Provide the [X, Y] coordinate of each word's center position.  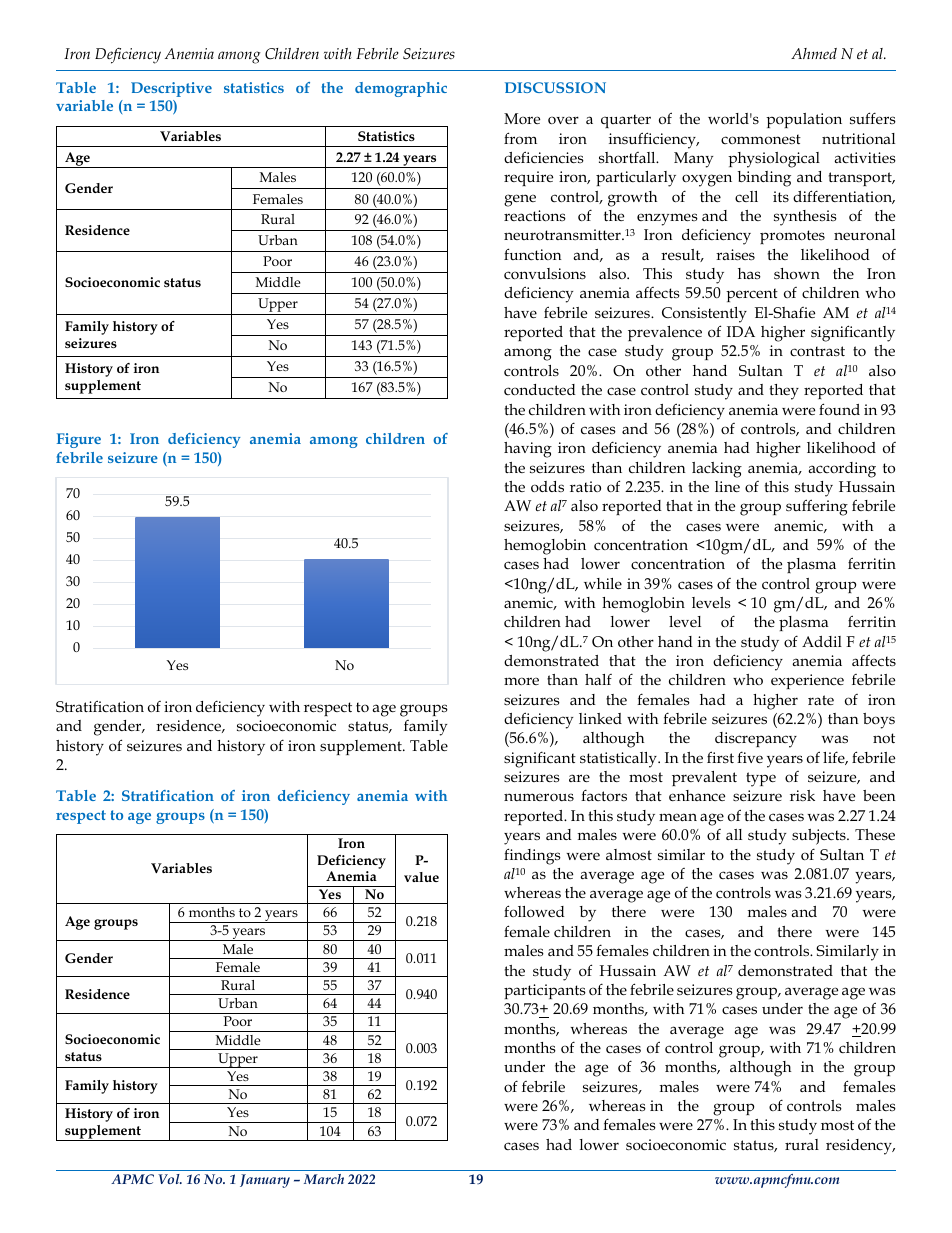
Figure [79, 440]
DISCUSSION [555, 87]
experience [807, 681]
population [804, 120]
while [603, 583]
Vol [170, 1179]
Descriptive [171, 89]
